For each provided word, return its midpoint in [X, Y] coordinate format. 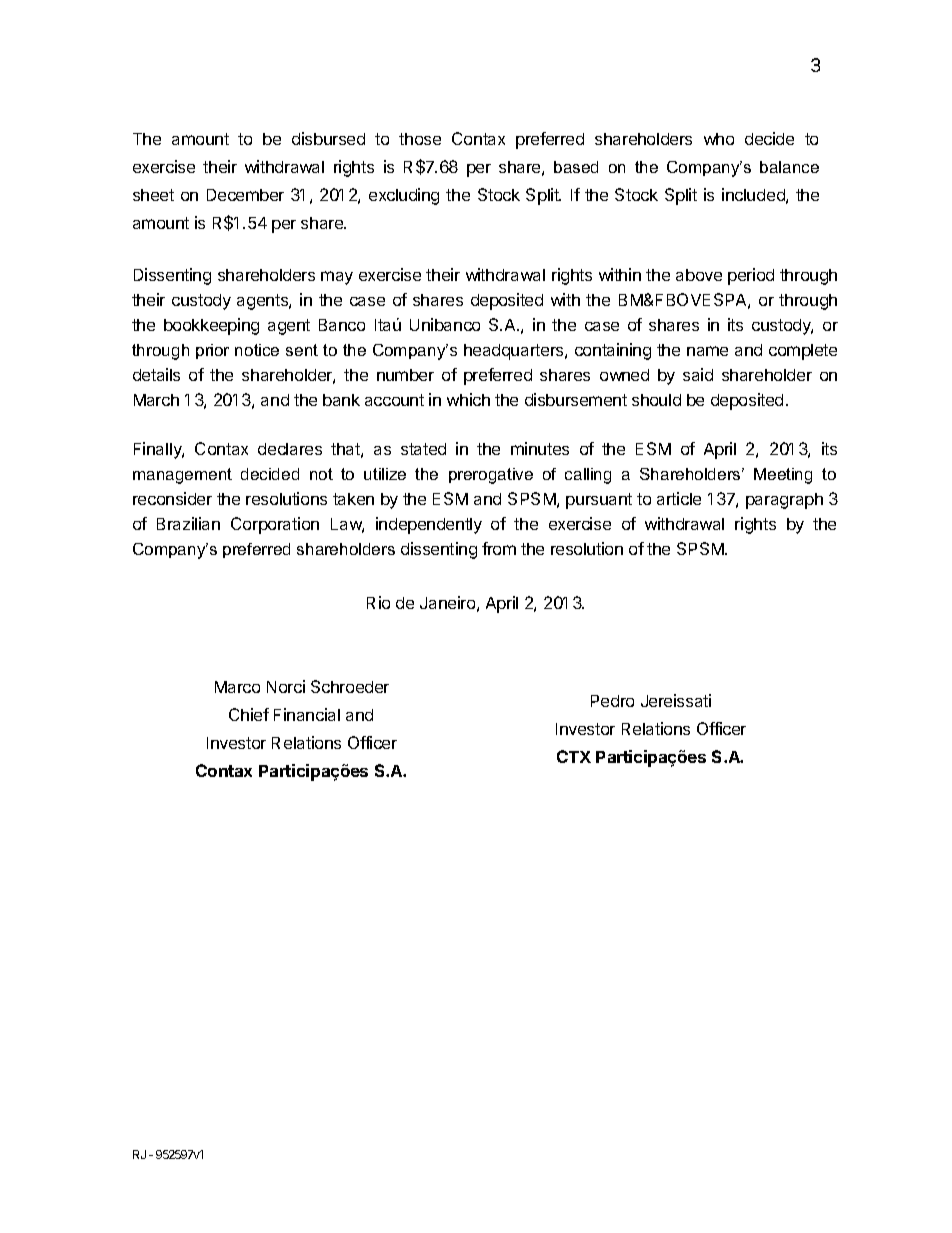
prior [212, 351]
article [679, 498]
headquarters [515, 352]
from [499, 548]
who [719, 139]
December [245, 195]
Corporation [275, 525]
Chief [249, 714]
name [707, 351]
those [420, 139]
